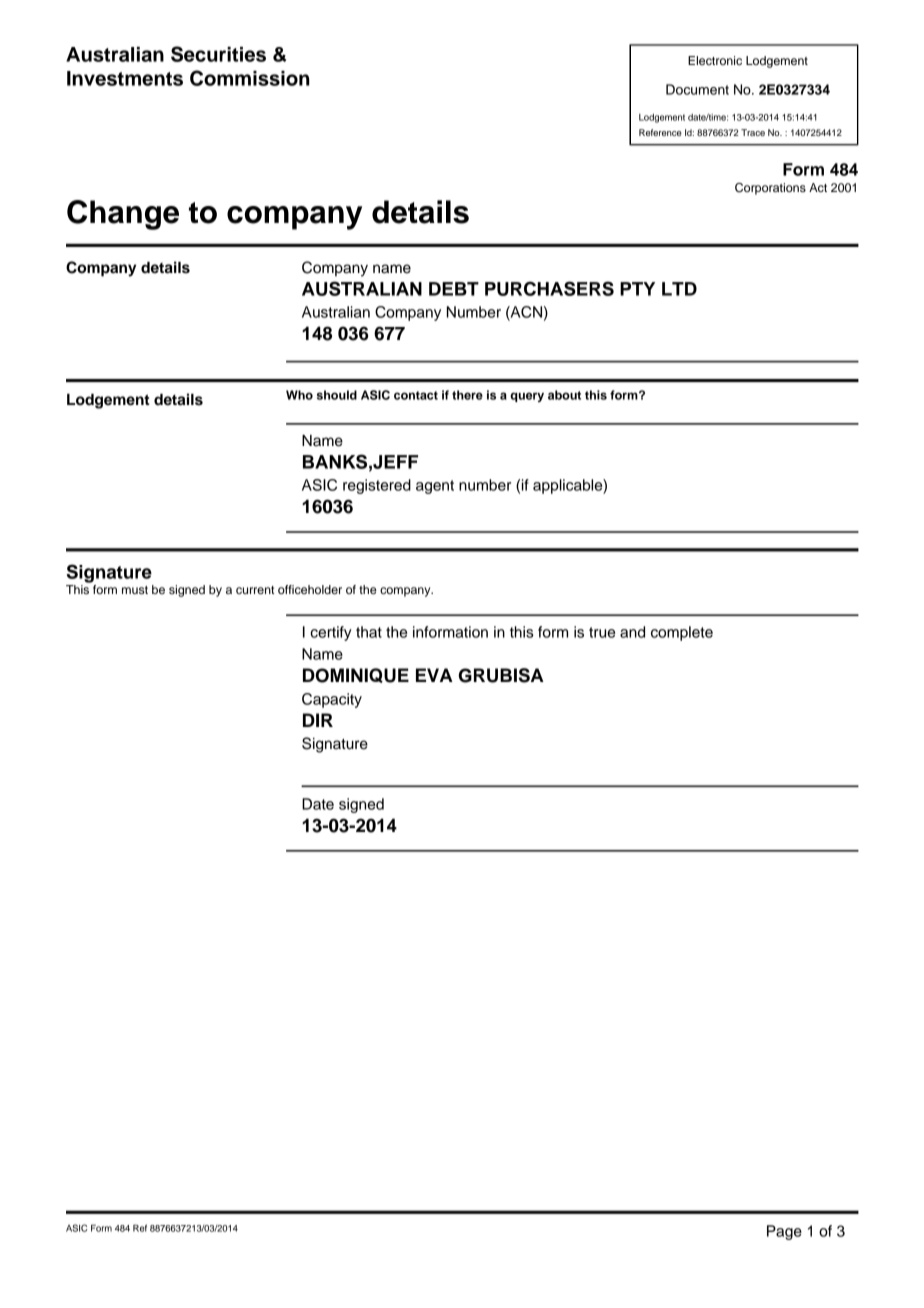 This screenshot has width=924, height=1308. What do you see at coordinates (250, 78) in the screenshot?
I see `Commission` at bounding box center [250, 78].
